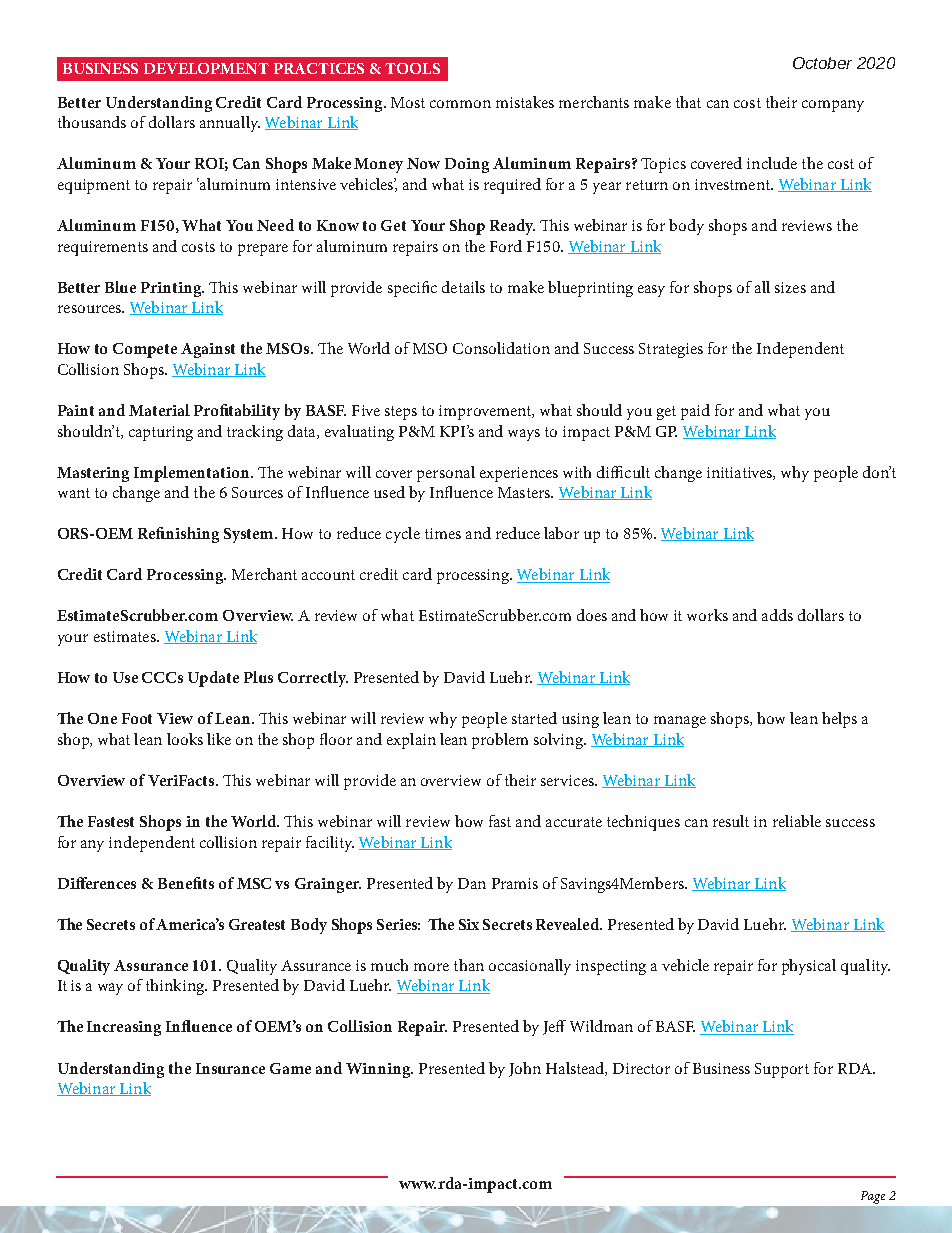  What do you see at coordinates (206, 68) in the document?
I see `DEVELOPMENT` at bounding box center [206, 68].
